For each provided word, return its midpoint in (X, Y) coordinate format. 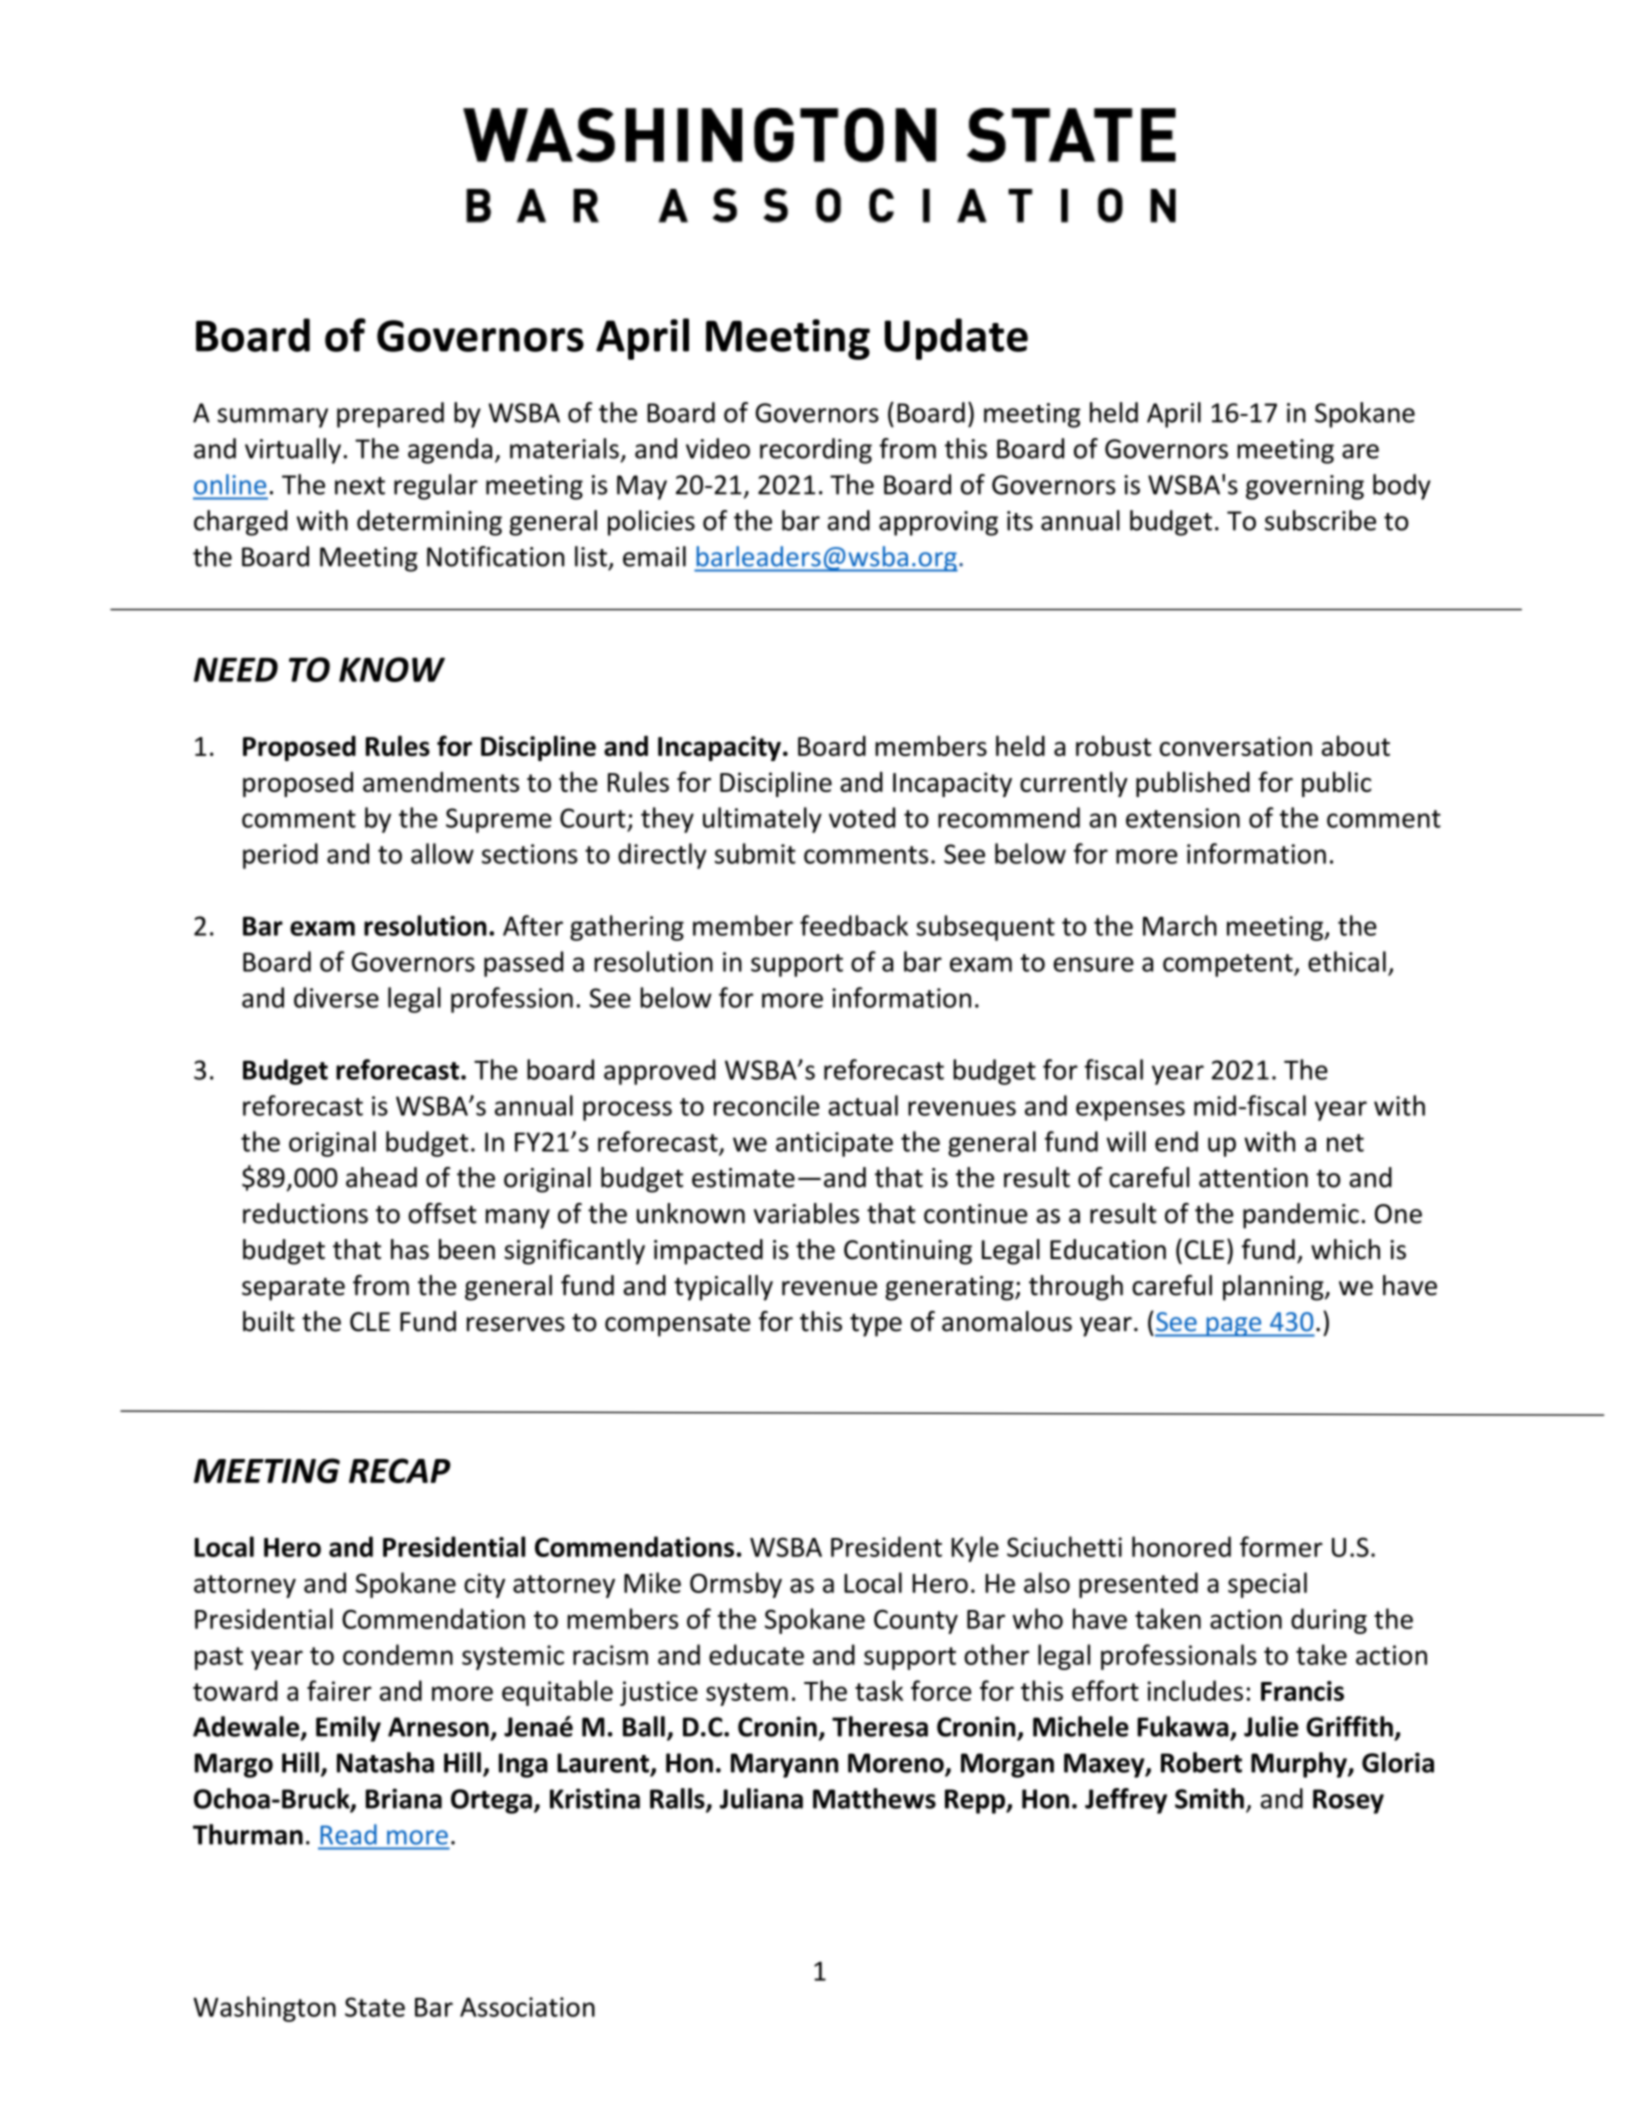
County (916, 1621)
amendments (441, 781)
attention (1253, 1178)
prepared (390, 415)
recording (816, 451)
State (375, 2007)
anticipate (834, 1144)
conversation (1236, 746)
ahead (381, 1177)
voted (862, 817)
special (1267, 1585)
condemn (398, 1654)
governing (1305, 487)
